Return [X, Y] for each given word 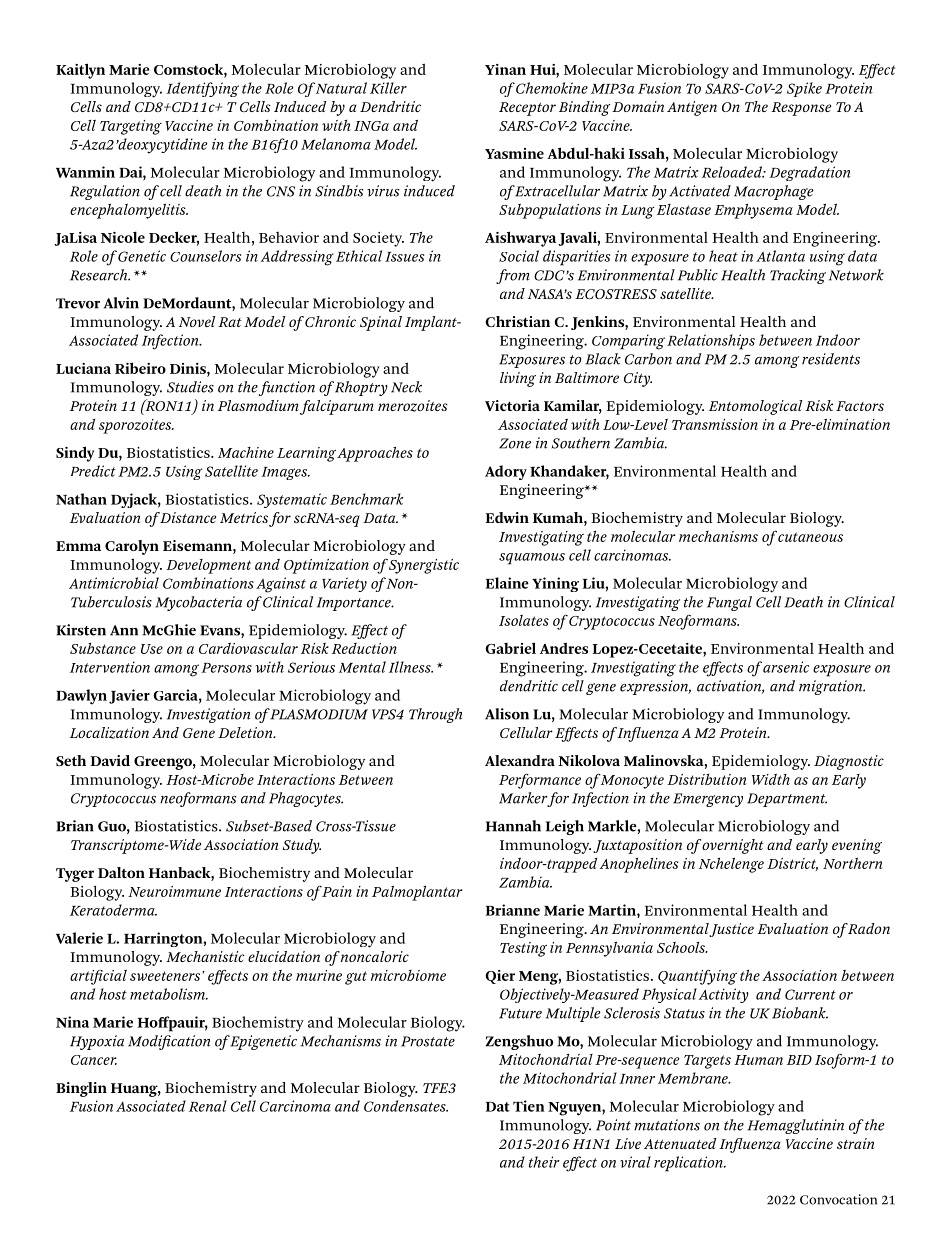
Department [787, 800]
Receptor [527, 109]
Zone [515, 443]
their [544, 1162]
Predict [93, 471]
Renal [208, 1106]
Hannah [513, 826]
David [110, 760]
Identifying [202, 89]
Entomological [755, 407]
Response [801, 109]
